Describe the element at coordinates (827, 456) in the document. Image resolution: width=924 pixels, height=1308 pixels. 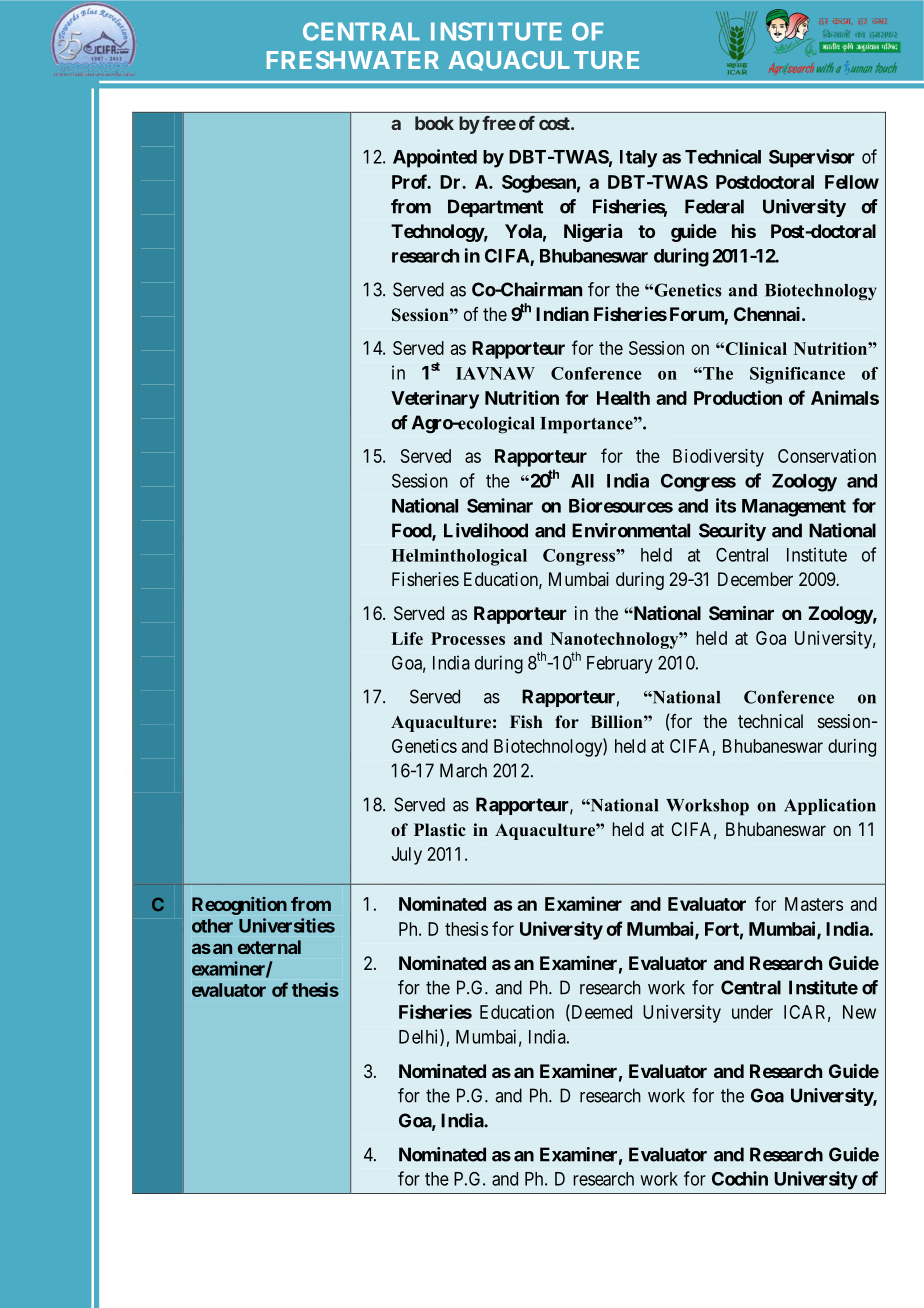
I see `Conservation` at that location.
